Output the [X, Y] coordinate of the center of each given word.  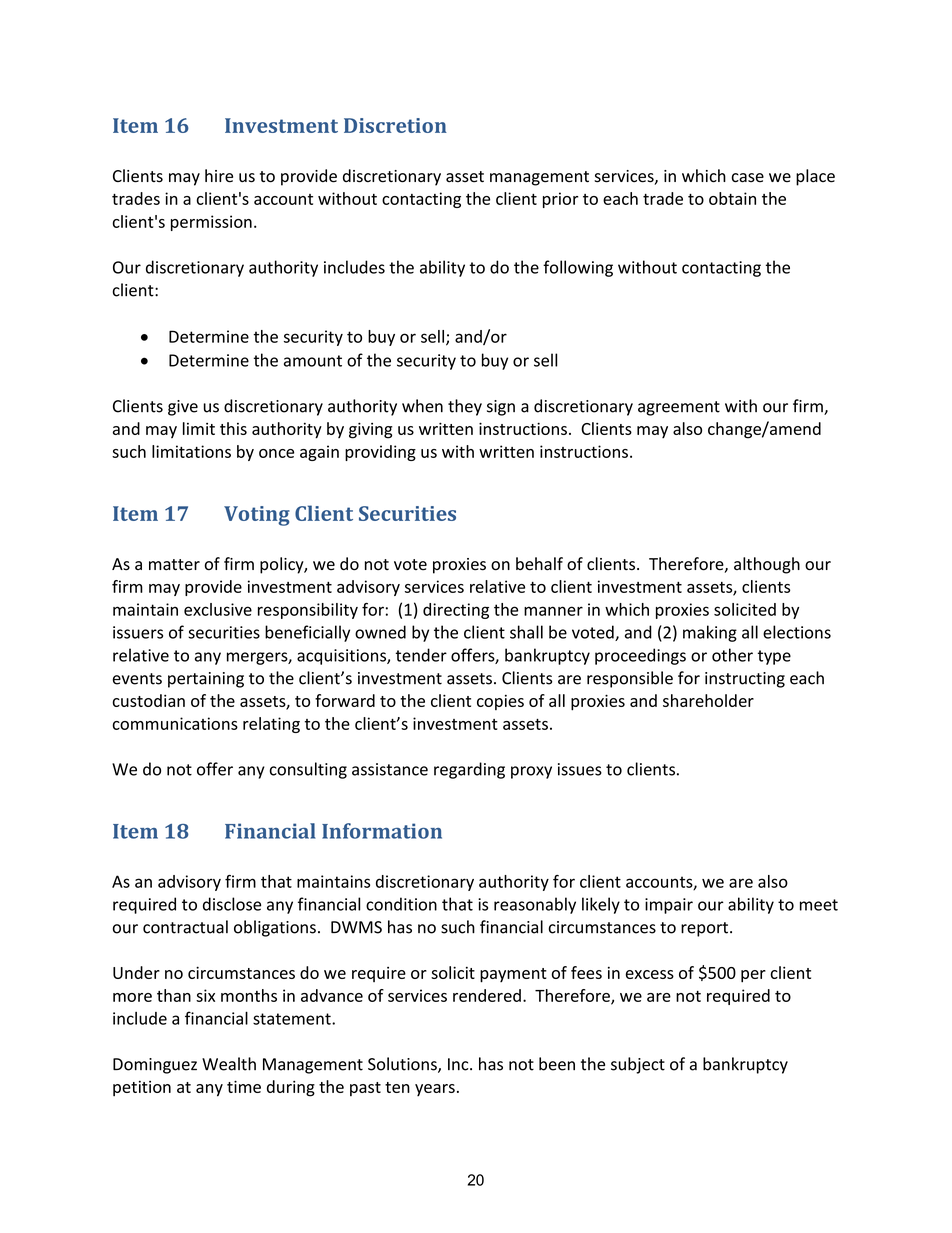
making [710, 633]
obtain [732, 198]
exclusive [218, 609]
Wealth [229, 1064]
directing [456, 611]
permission [211, 223]
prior [560, 200]
